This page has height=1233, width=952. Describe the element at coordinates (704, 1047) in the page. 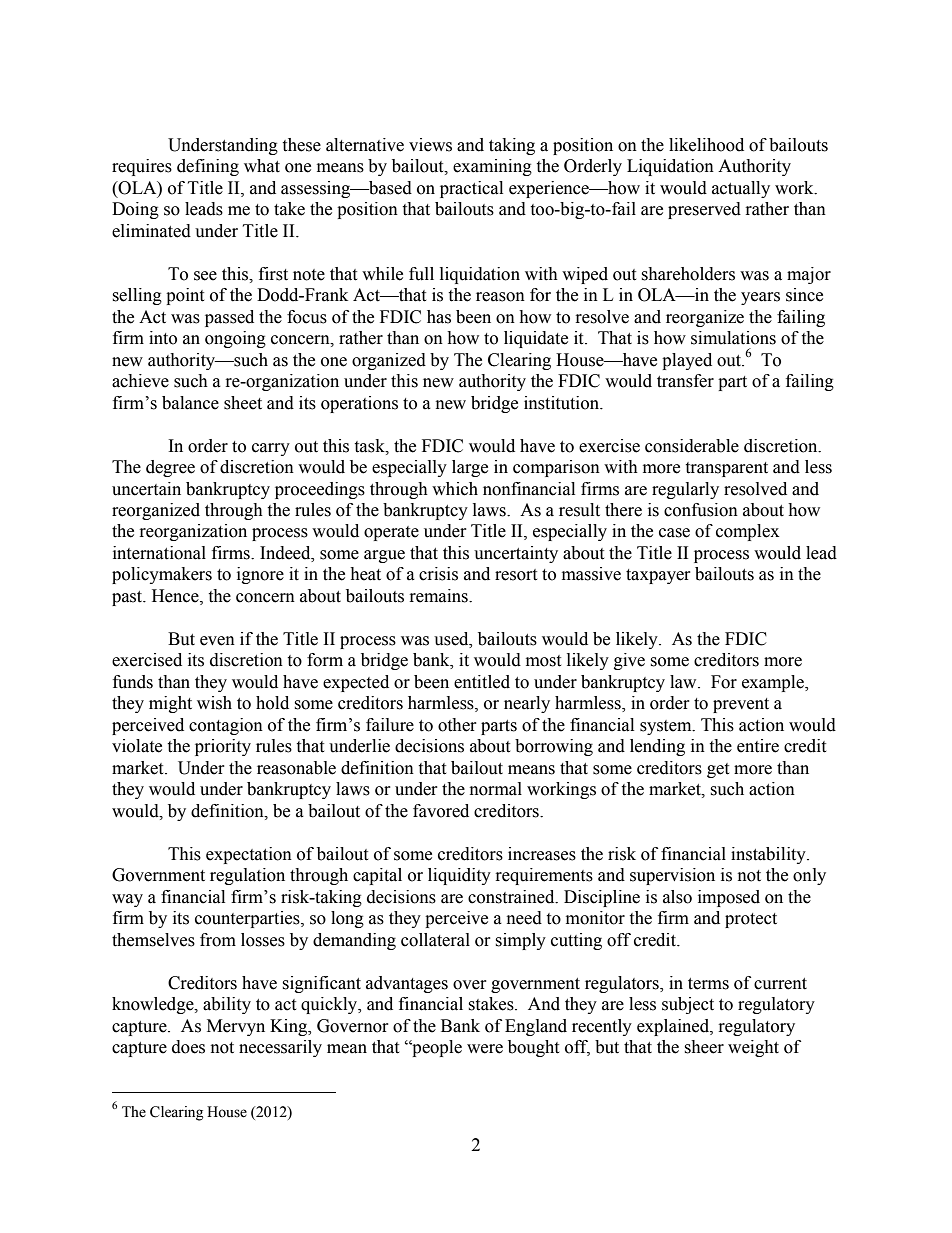

I see `sheer` at that location.
